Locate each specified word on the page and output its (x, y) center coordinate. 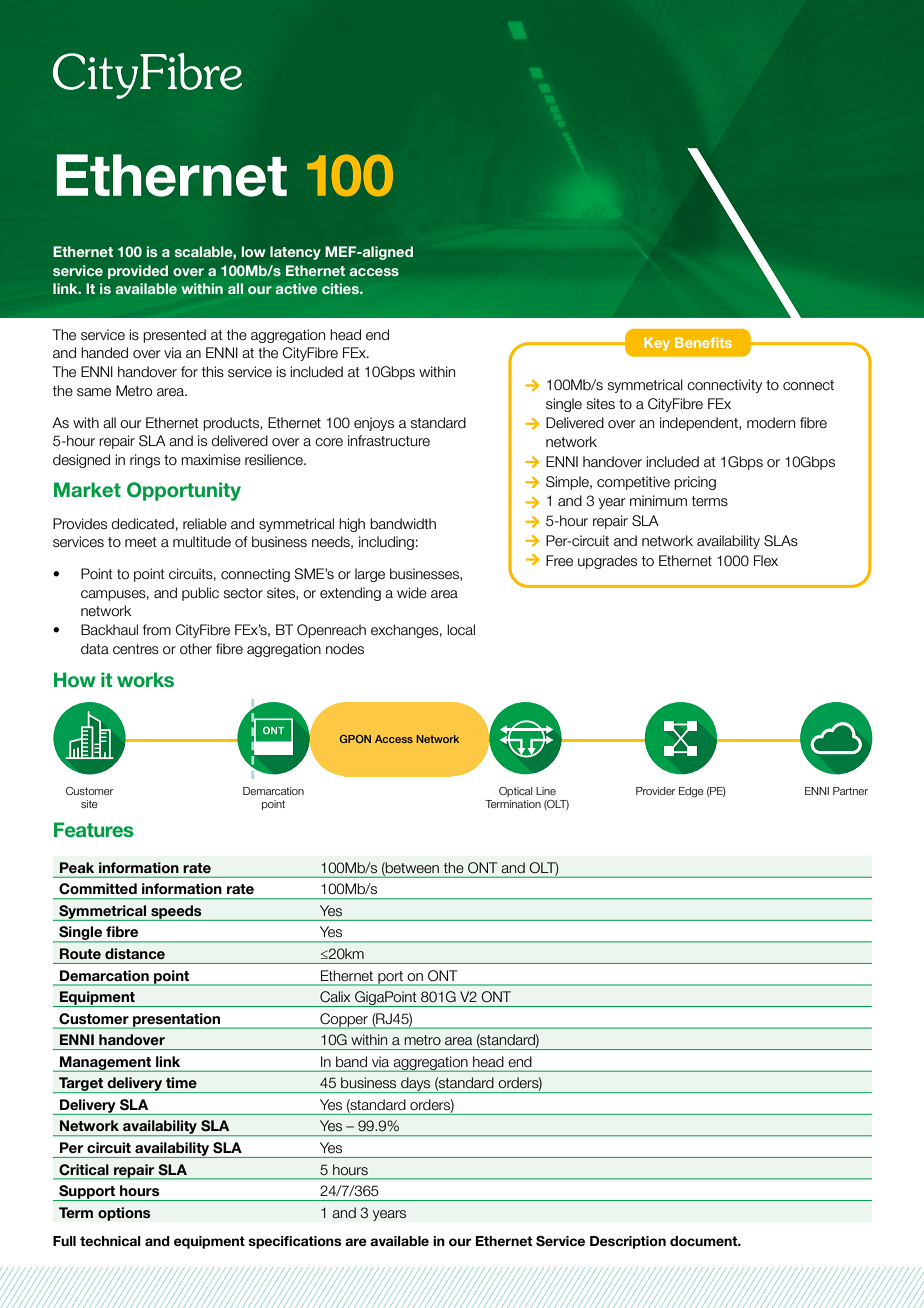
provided (138, 272)
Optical (515, 792)
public (200, 594)
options (124, 1214)
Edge (691, 792)
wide (412, 592)
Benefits (703, 342)
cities (341, 288)
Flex (766, 561)
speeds (176, 913)
